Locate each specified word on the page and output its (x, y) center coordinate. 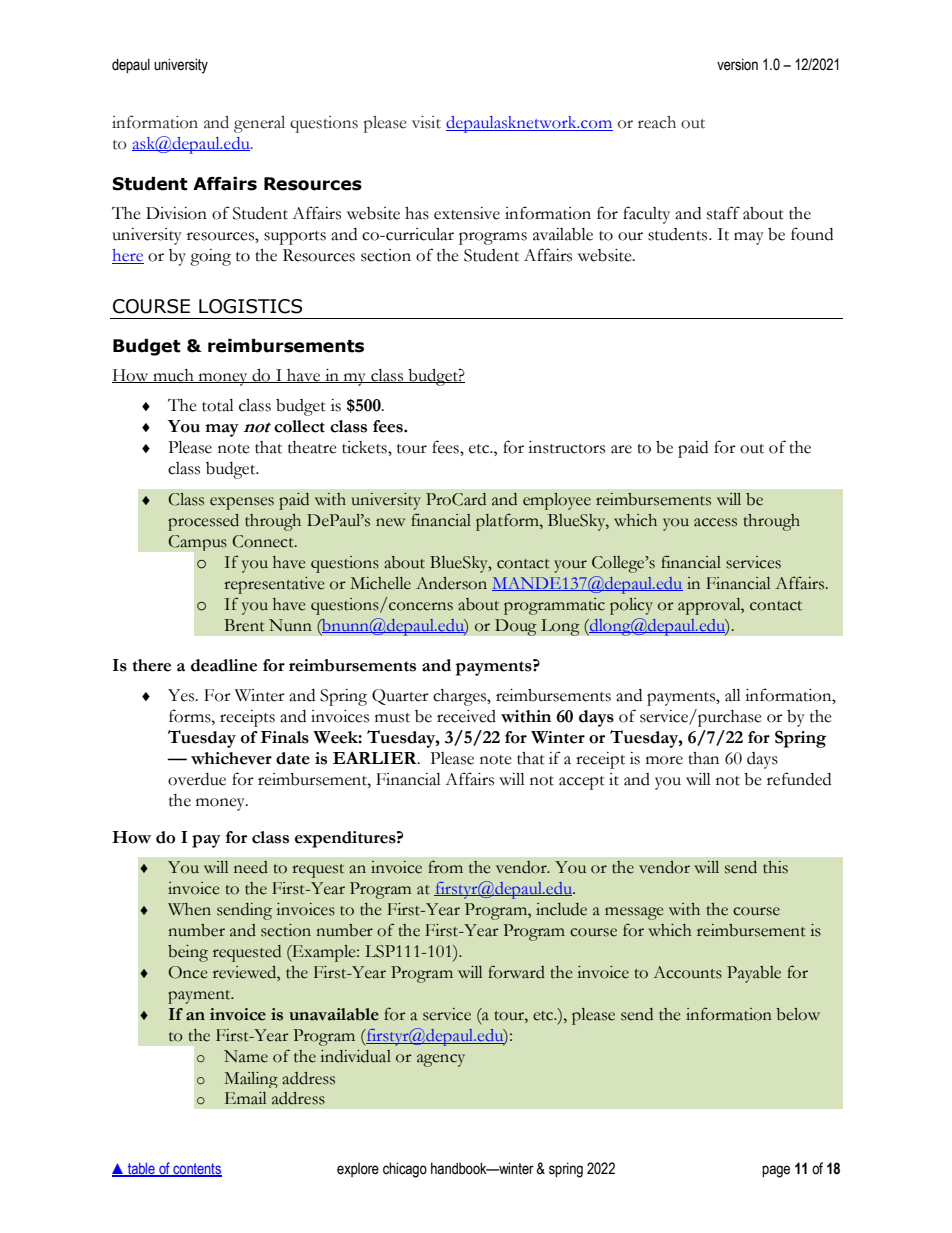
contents (196, 1169)
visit (426, 122)
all (733, 695)
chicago (405, 1170)
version (737, 64)
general (259, 124)
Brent (244, 625)
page (776, 1171)
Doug (516, 627)
